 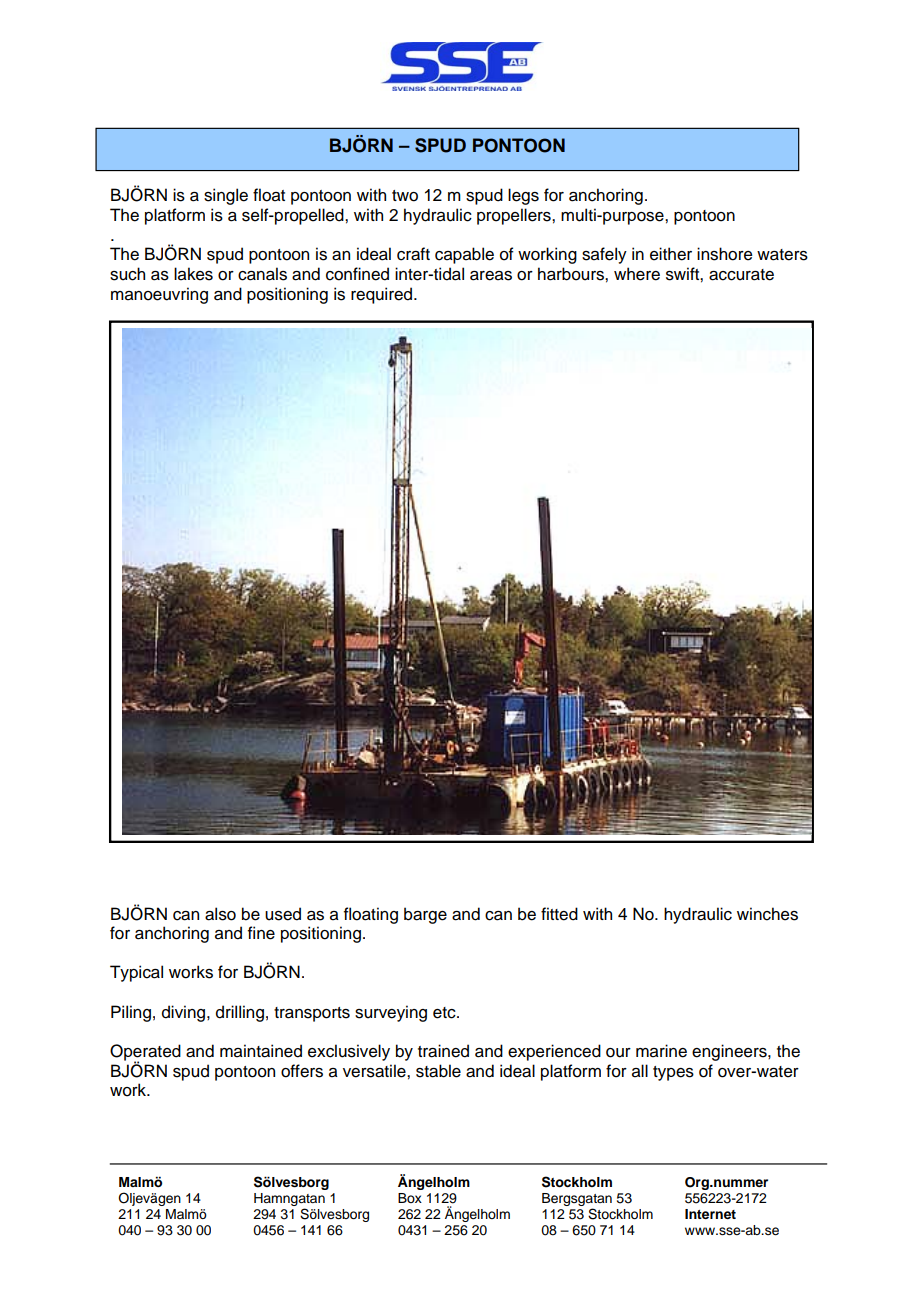 What do you see at coordinates (410, 1198) in the image?
I see `Box` at bounding box center [410, 1198].
